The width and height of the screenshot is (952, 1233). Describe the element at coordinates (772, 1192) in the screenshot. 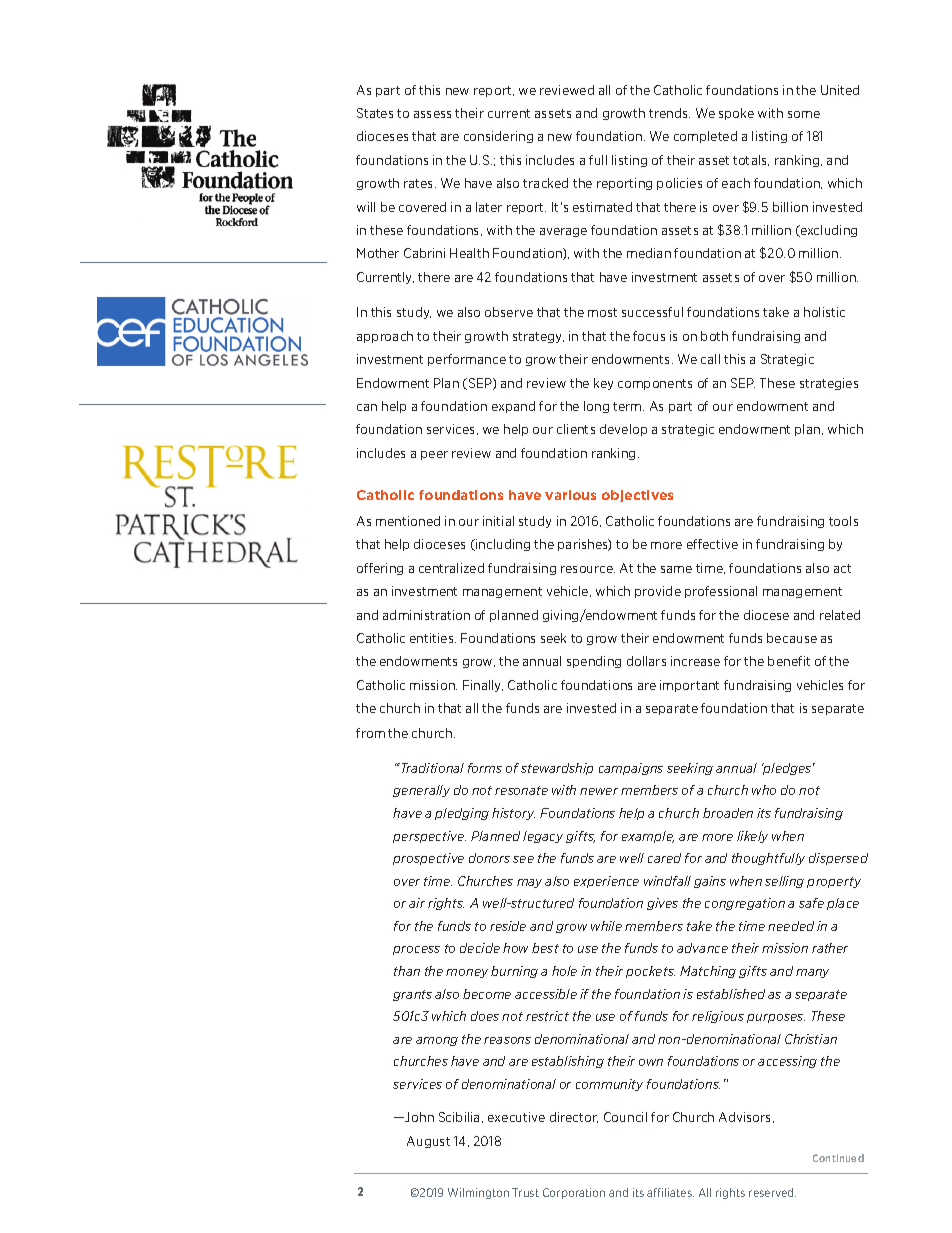

I see `reserved` at that location.
